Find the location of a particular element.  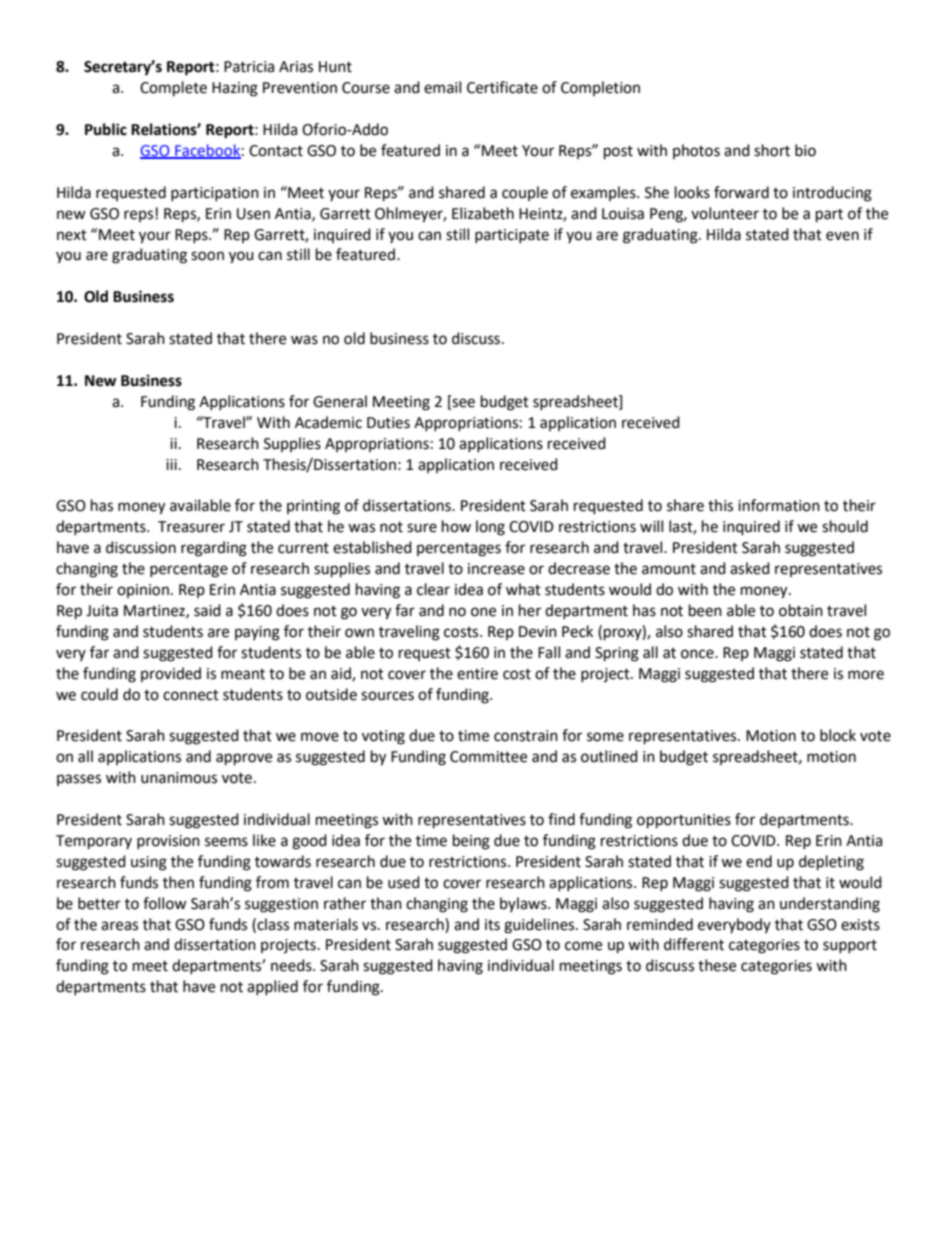

regarding is located at coordinates (214, 549).
